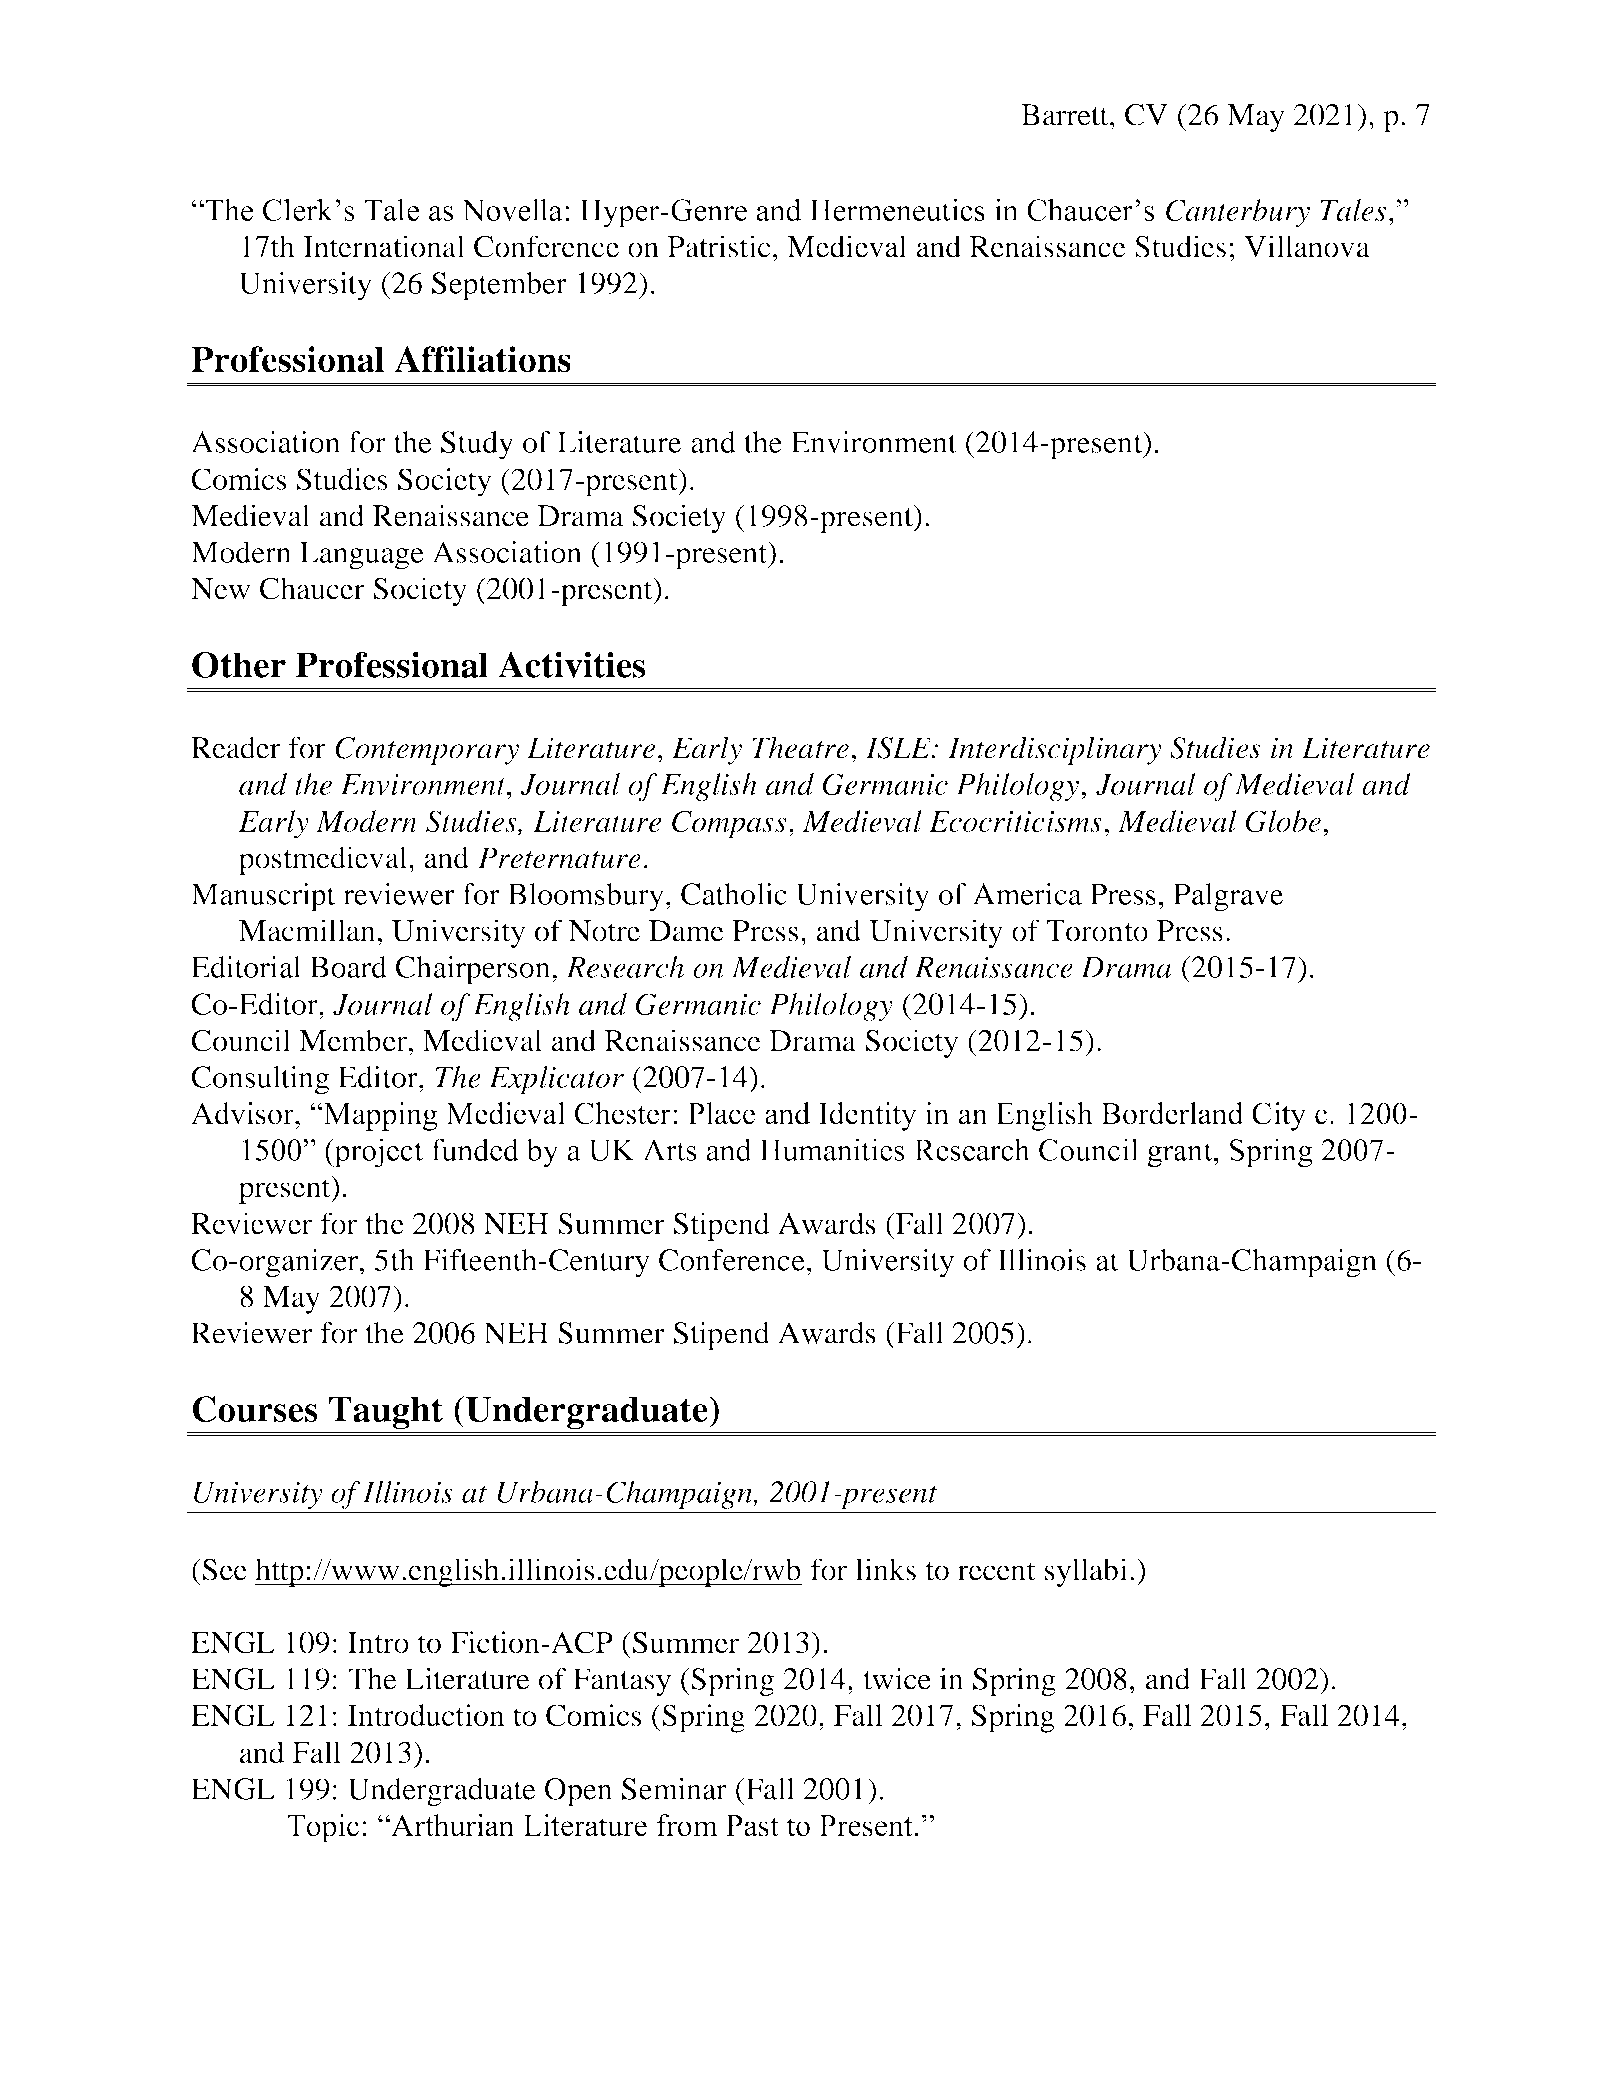 The image size is (1622, 2099). What do you see at coordinates (800, 747) in the screenshot?
I see `Theatre` at bounding box center [800, 747].
